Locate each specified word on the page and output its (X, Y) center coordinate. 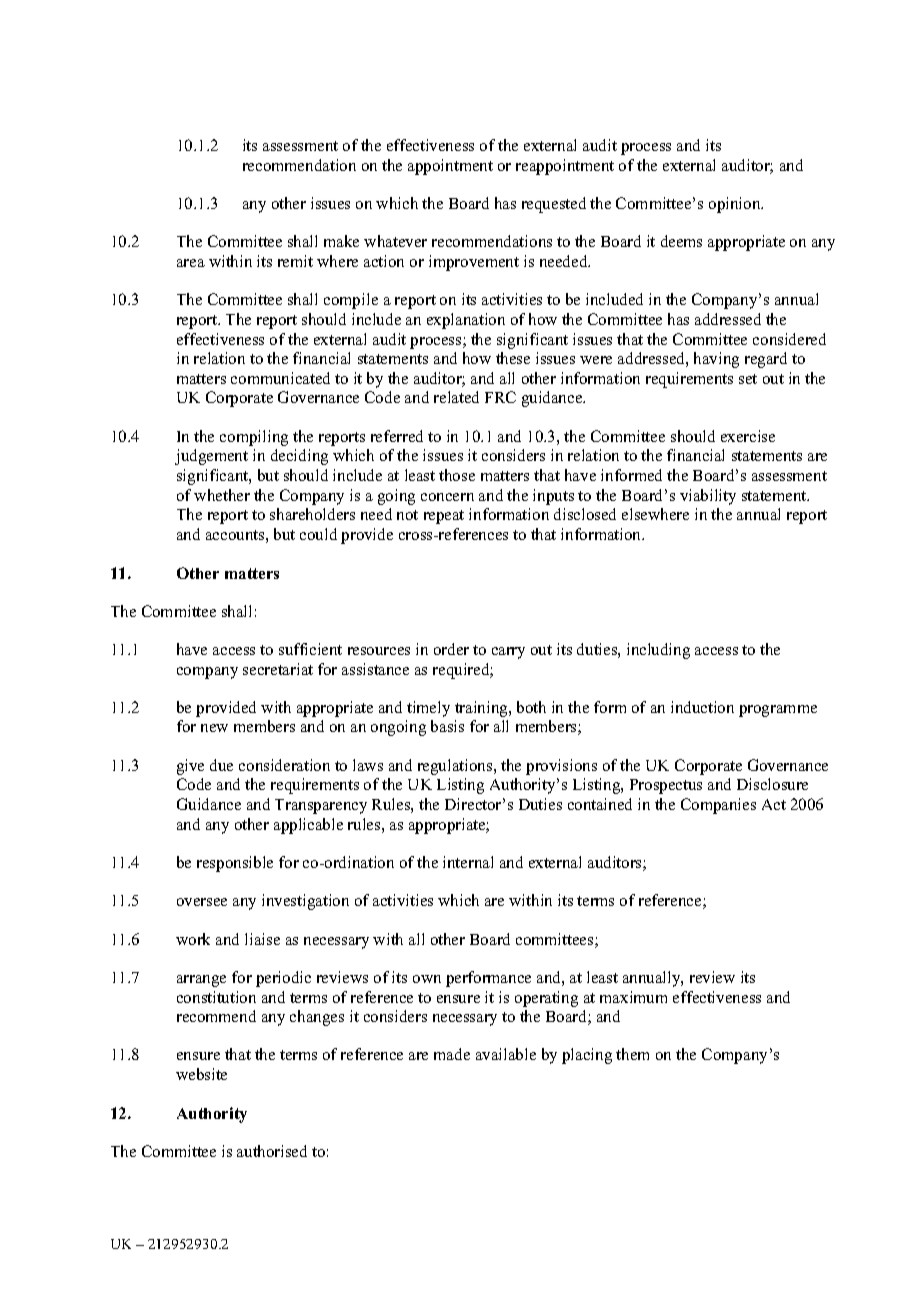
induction (702, 707)
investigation (305, 902)
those (457, 475)
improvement (474, 263)
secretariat (278, 669)
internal (468, 862)
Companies (718, 806)
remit (295, 261)
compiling (254, 438)
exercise (748, 436)
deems (681, 241)
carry (508, 653)
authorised (272, 1151)
